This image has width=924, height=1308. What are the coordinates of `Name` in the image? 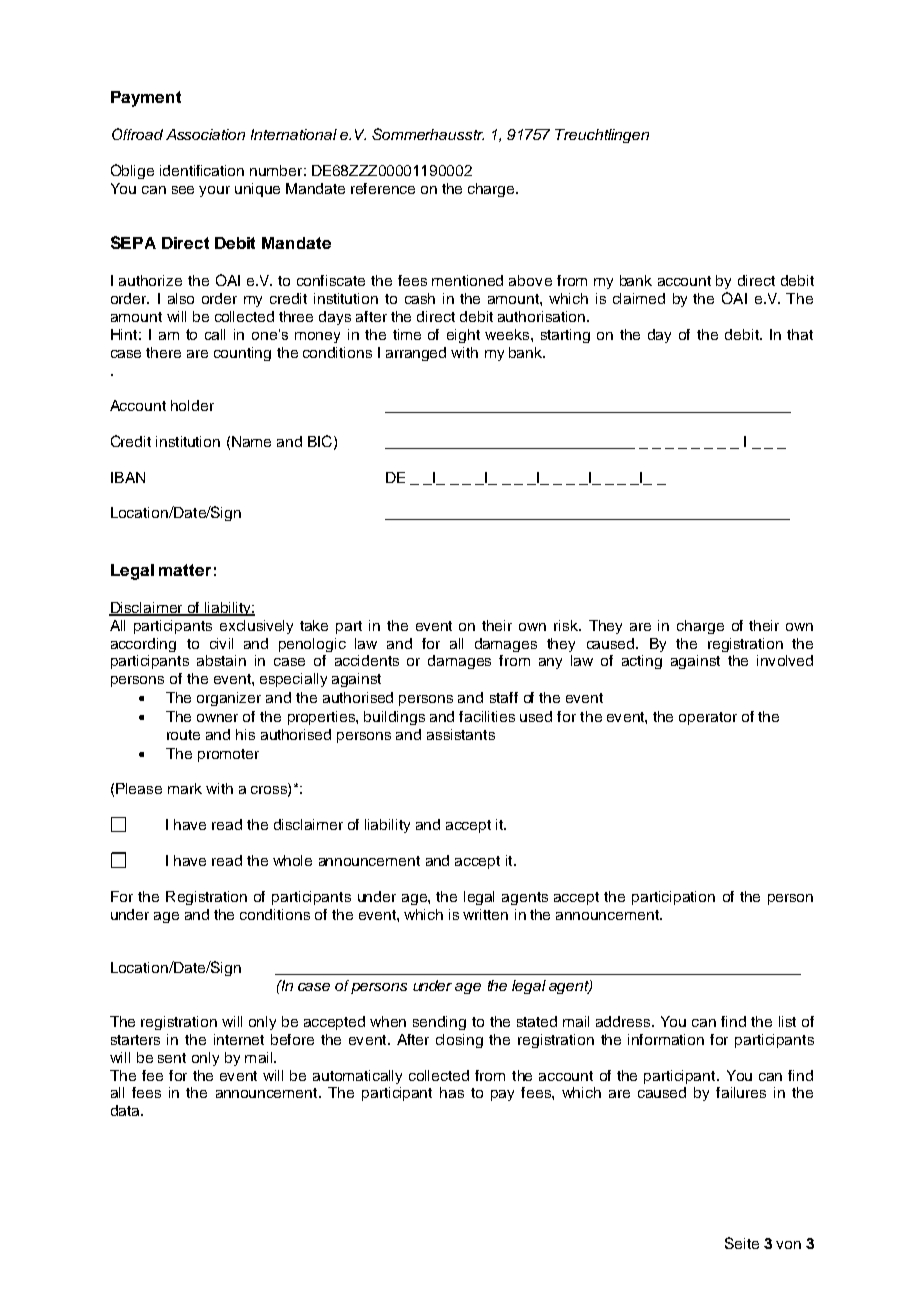 It's located at (251, 441).
